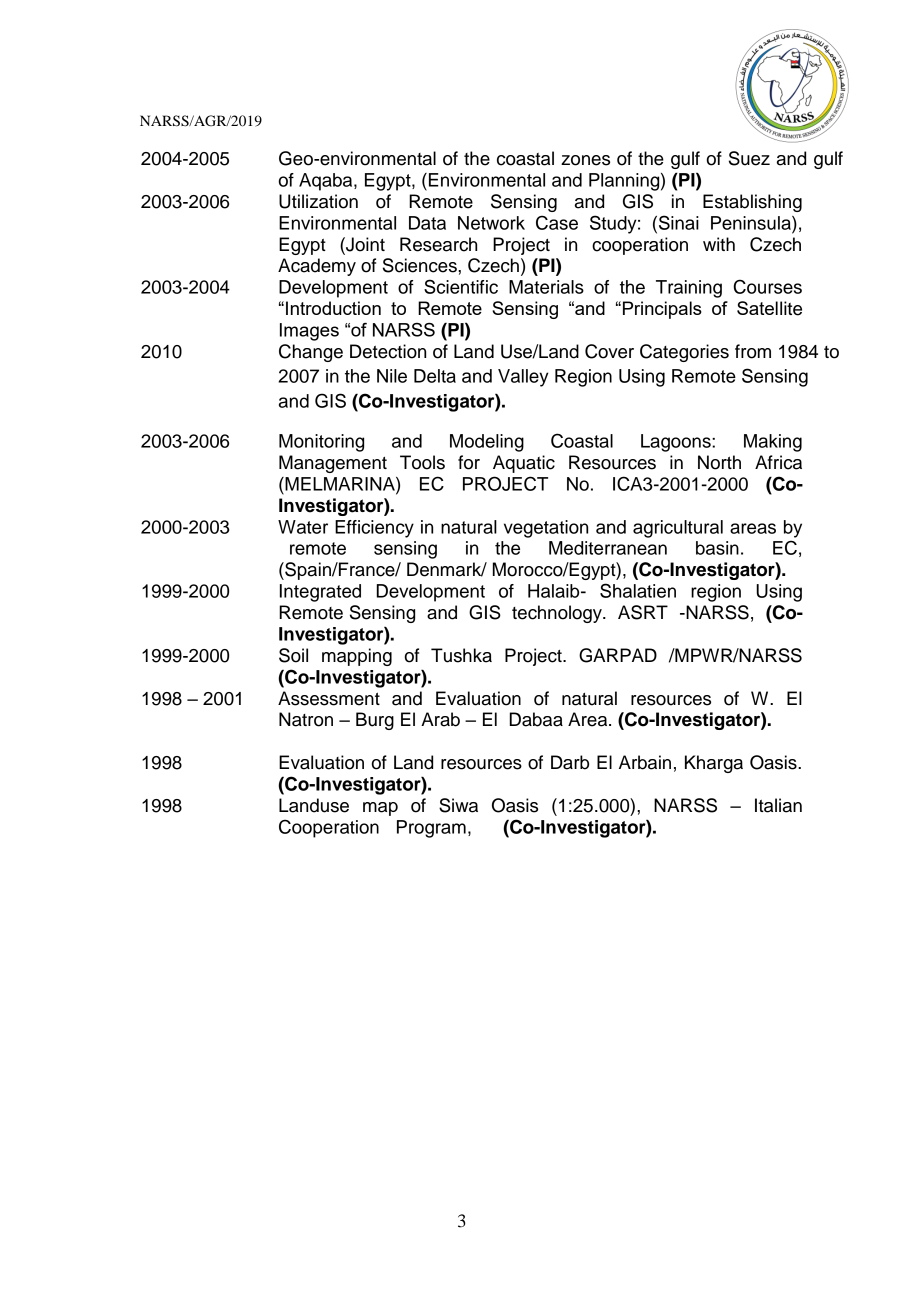 The image size is (924, 1308). Describe the element at coordinates (558, 614) in the screenshot. I see `technology` at that location.
